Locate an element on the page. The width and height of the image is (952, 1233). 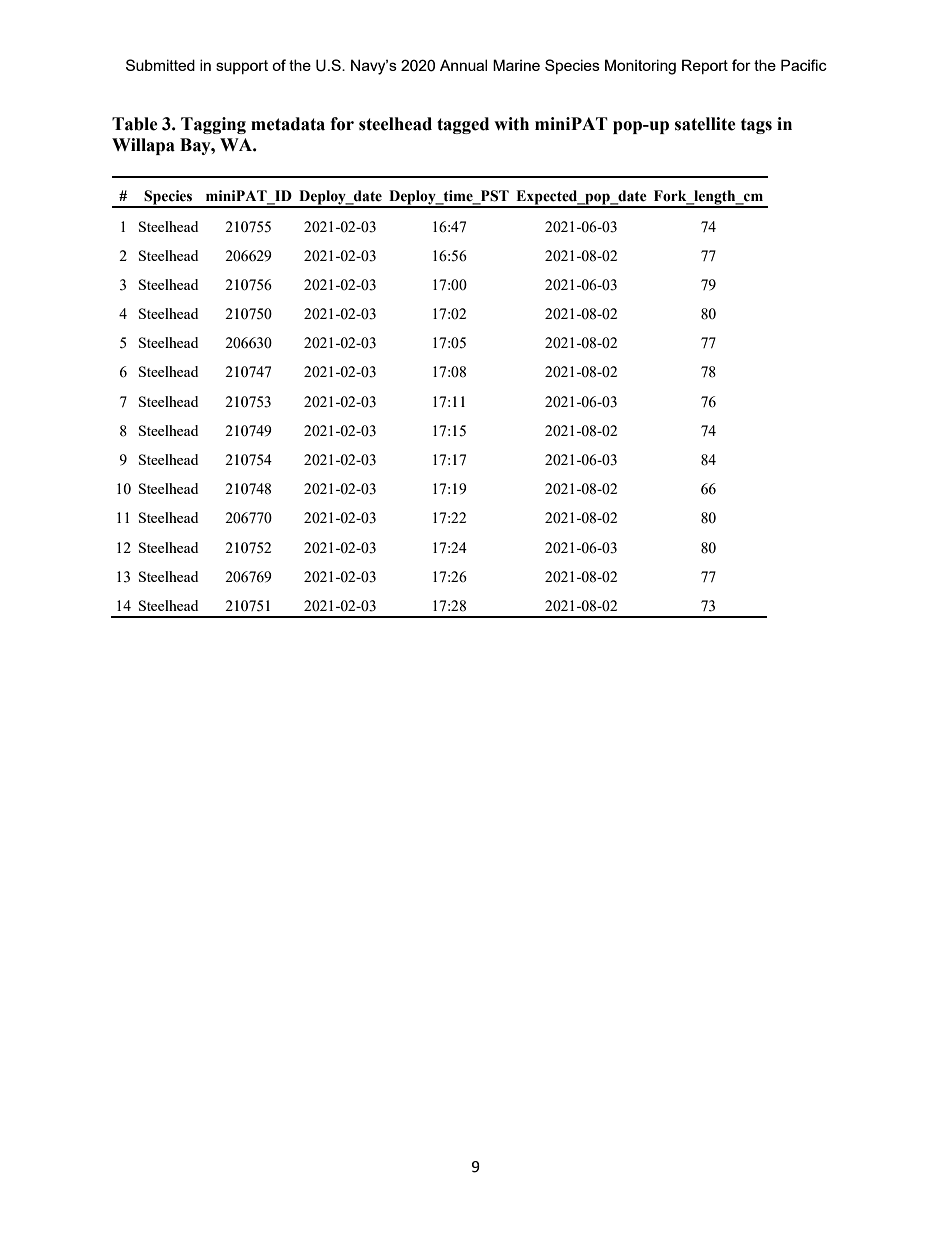
support is located at coordinates (242, 67).
